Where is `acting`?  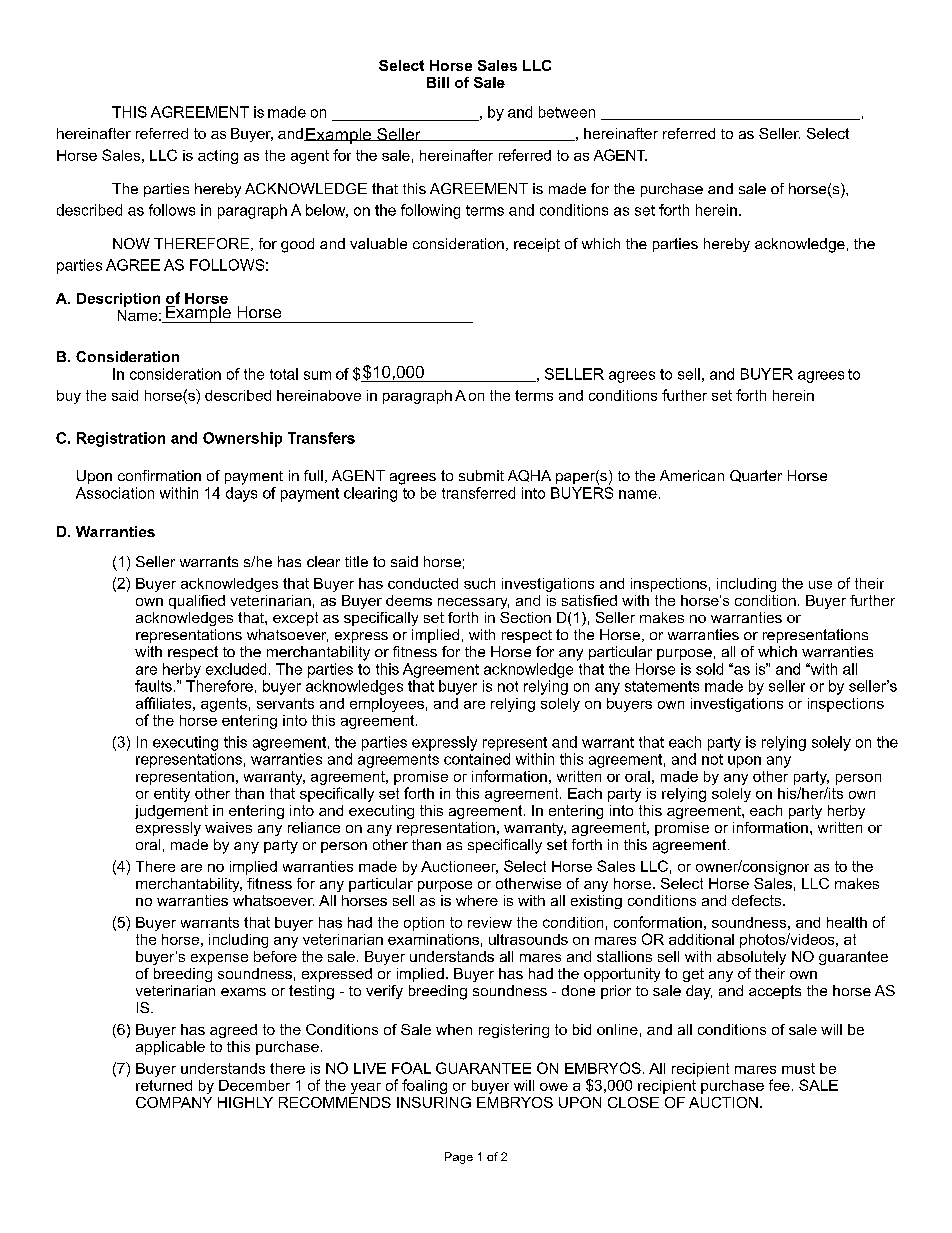
acting is located at coordinates (218, 157).
